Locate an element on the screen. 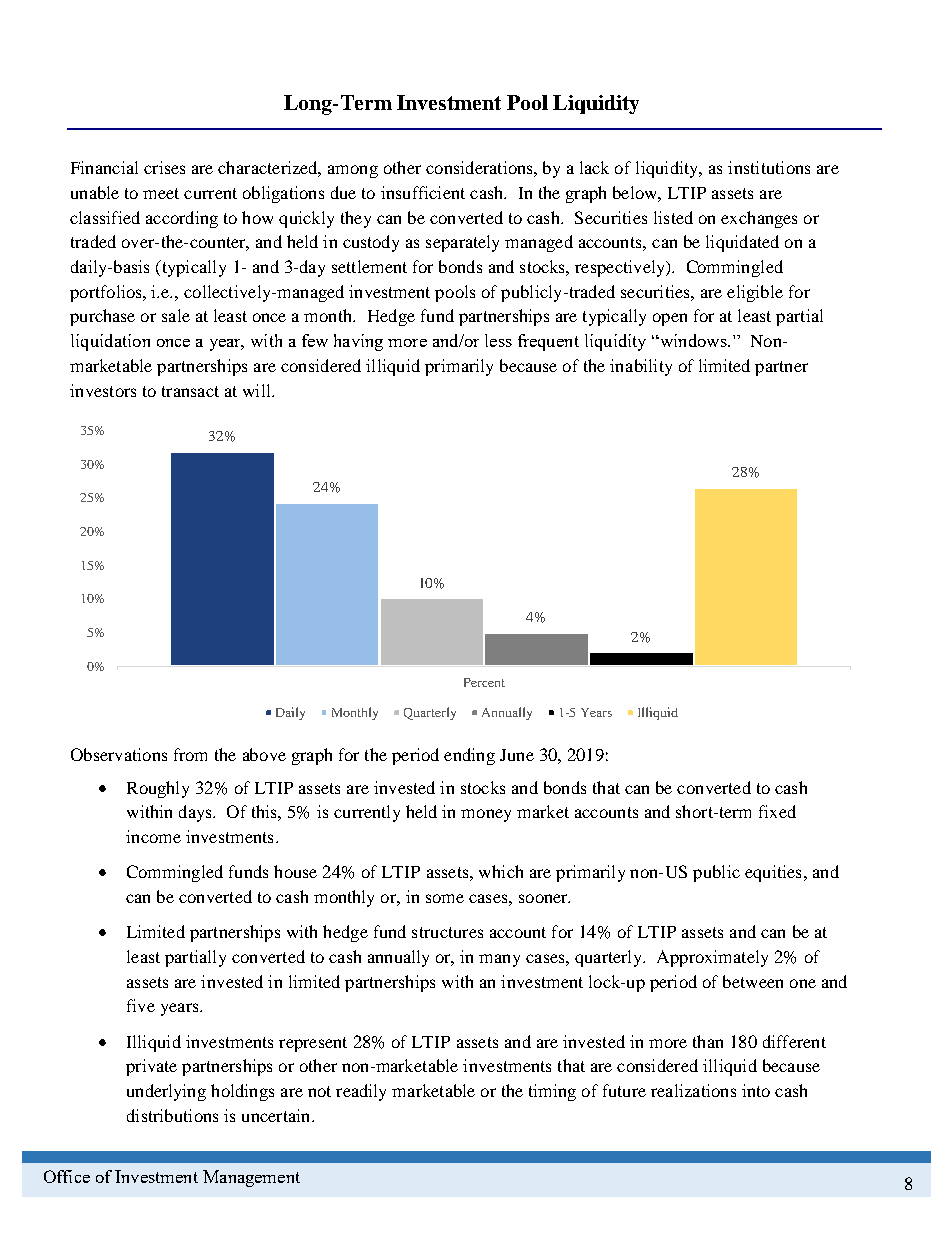  fixed is located at coordinates (777, 811).
